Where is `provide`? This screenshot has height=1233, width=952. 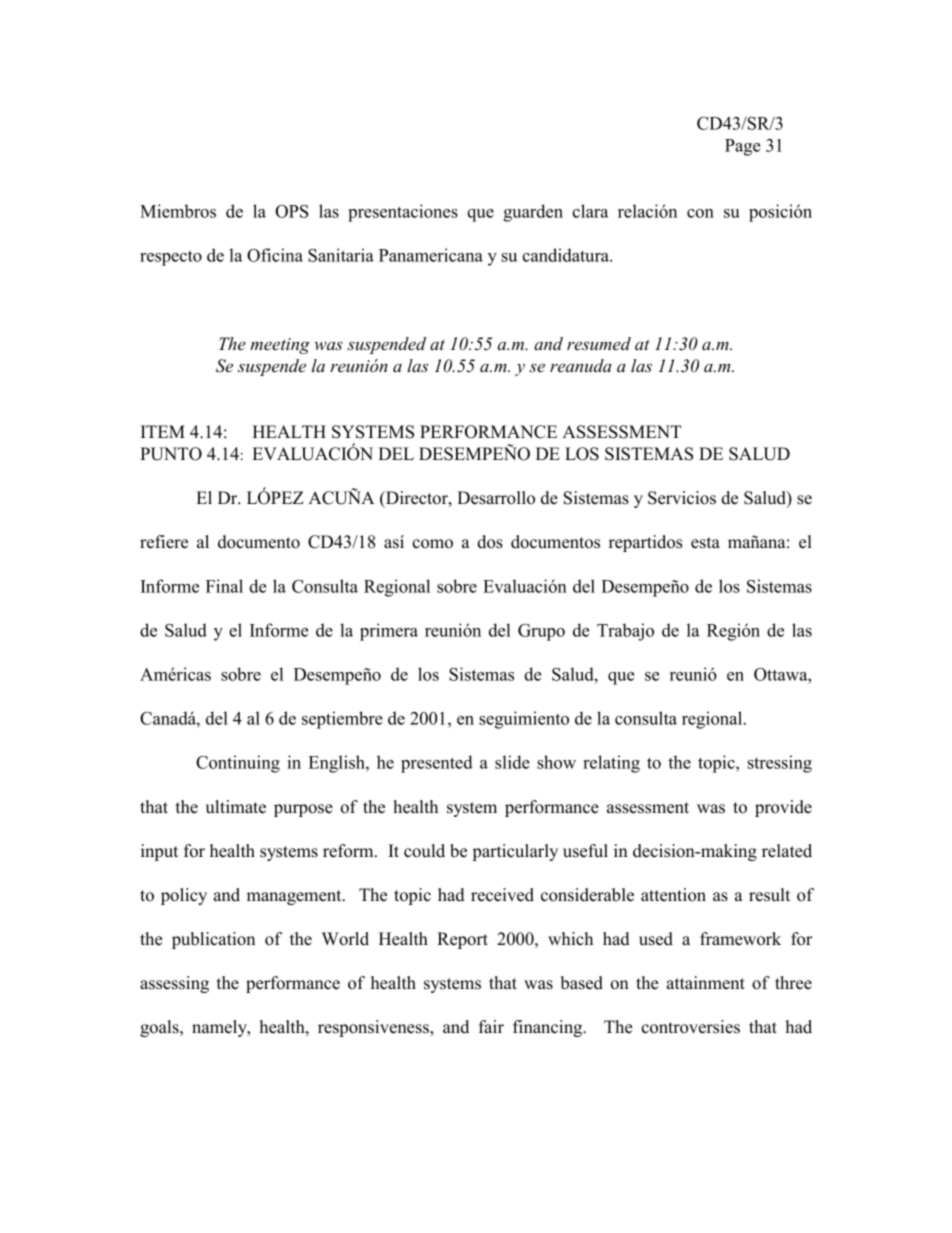 provide is located at coordinates (783, 808).
